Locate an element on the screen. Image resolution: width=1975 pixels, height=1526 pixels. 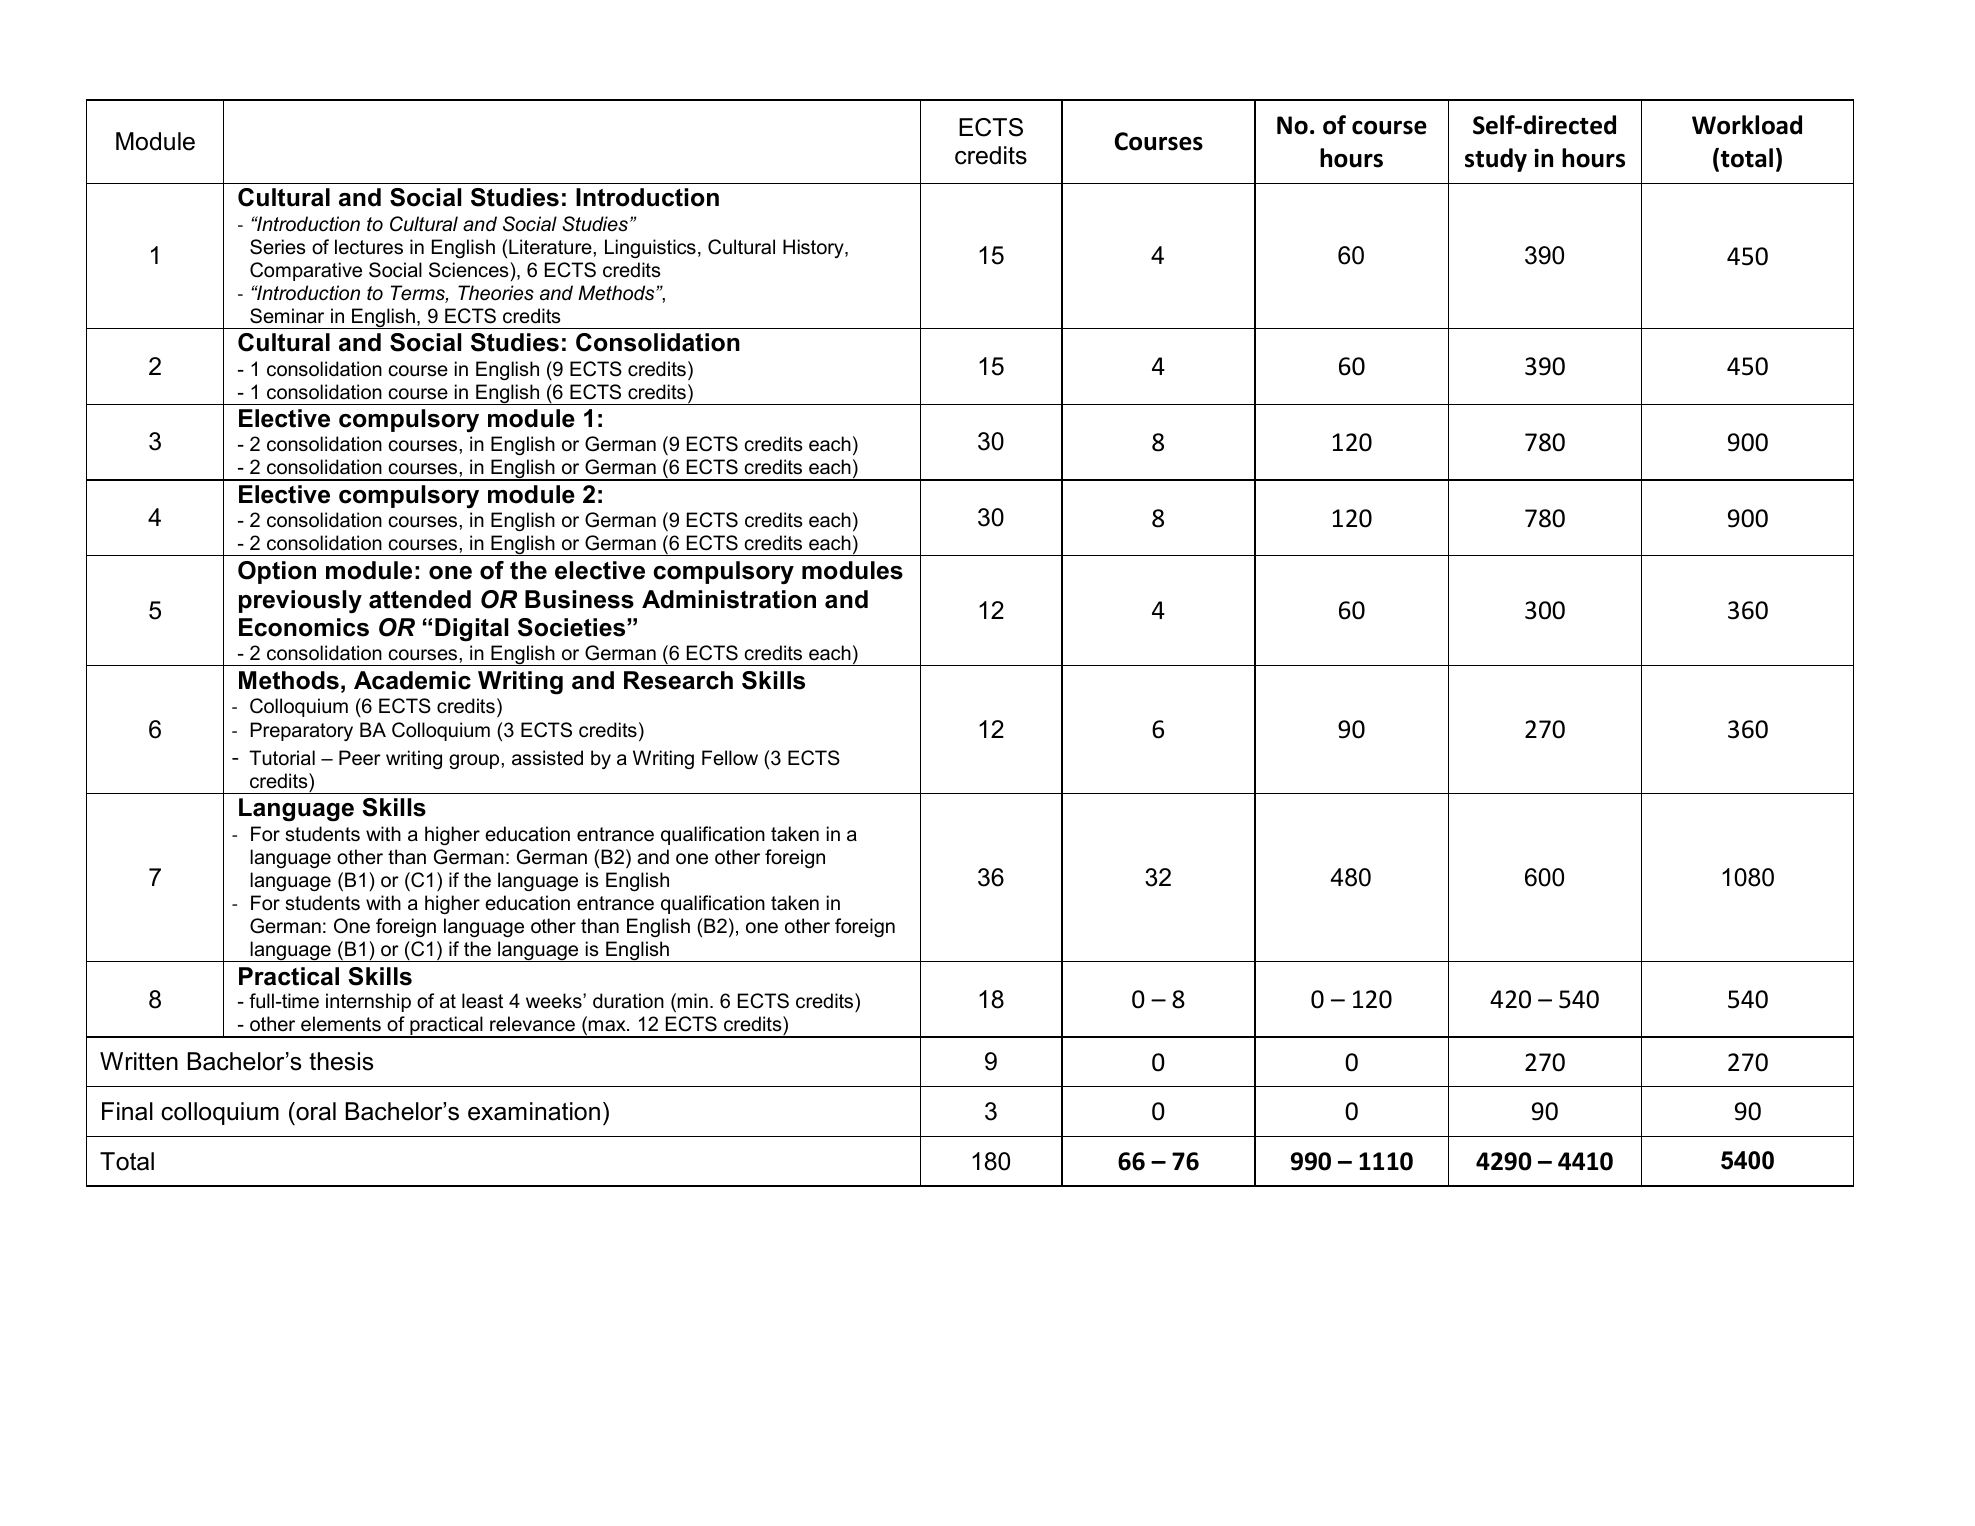
Workload is located at coordinates (1747, 125).
